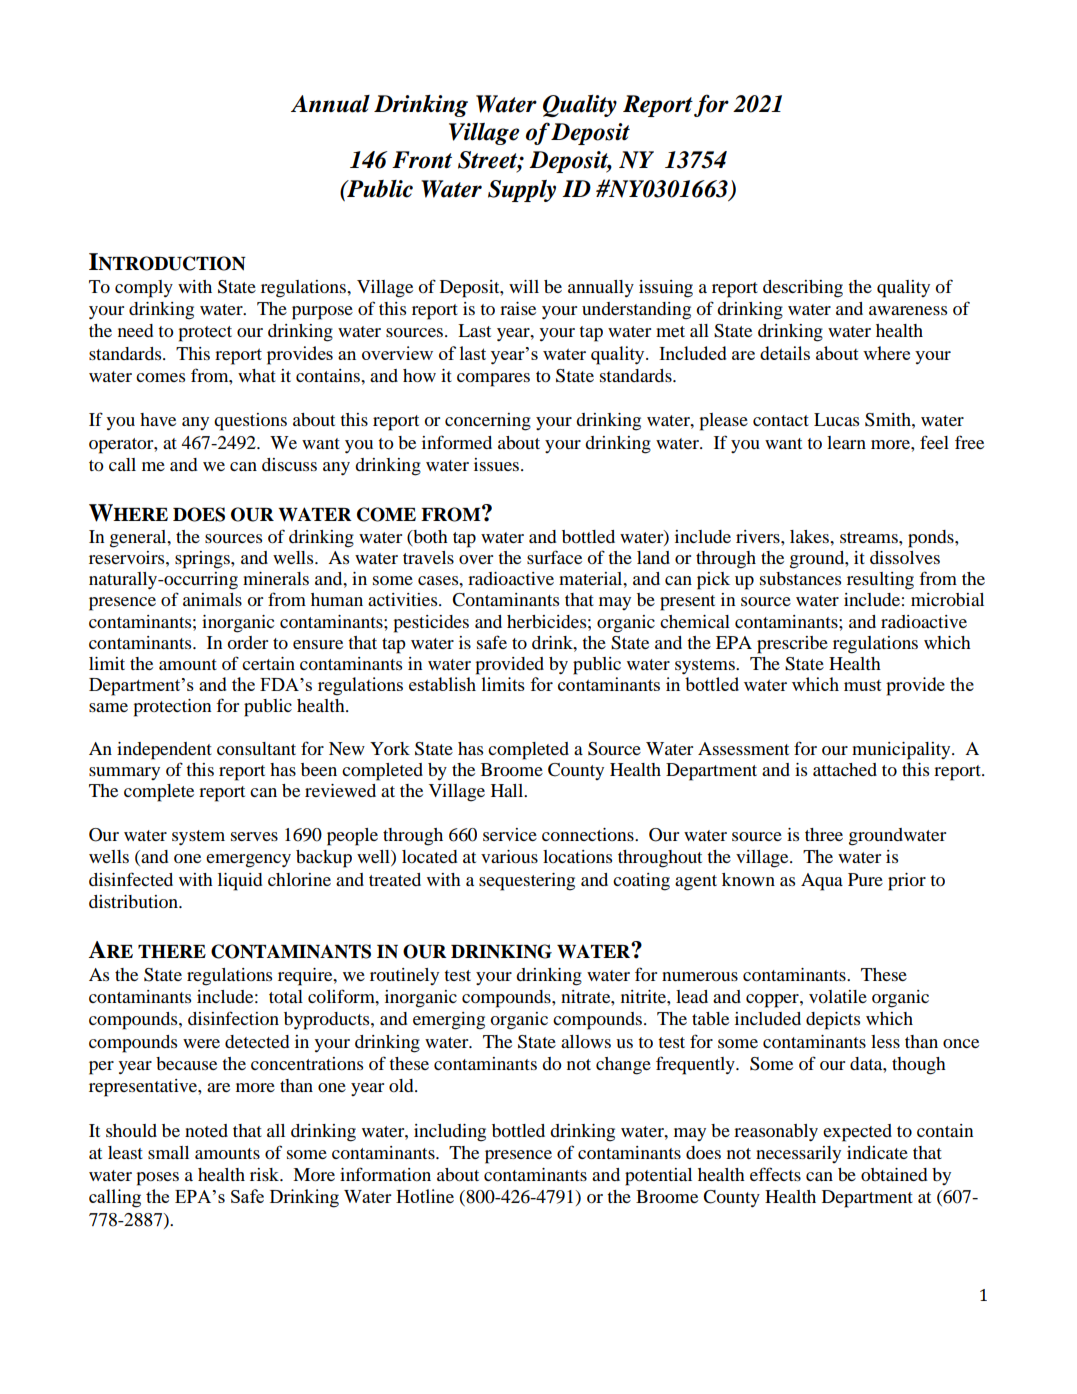 The height and width of the screenshot is (1394, 1077). What do you see at coordinates (496, 464) in the screenshot?
I see `issues` at bounding box center [496, 464].
